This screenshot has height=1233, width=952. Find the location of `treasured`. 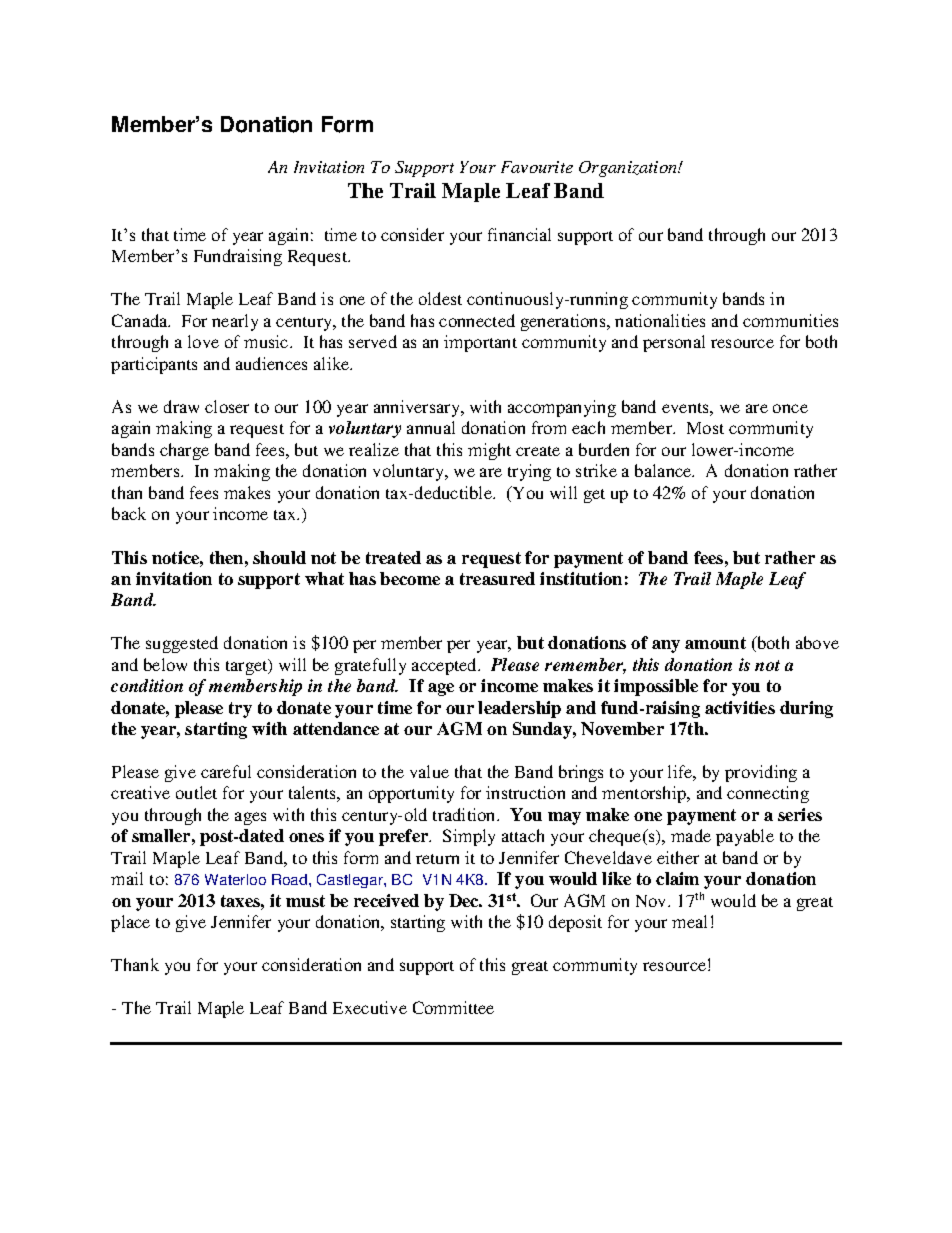

treasured is located at coordinates (497, 578).
